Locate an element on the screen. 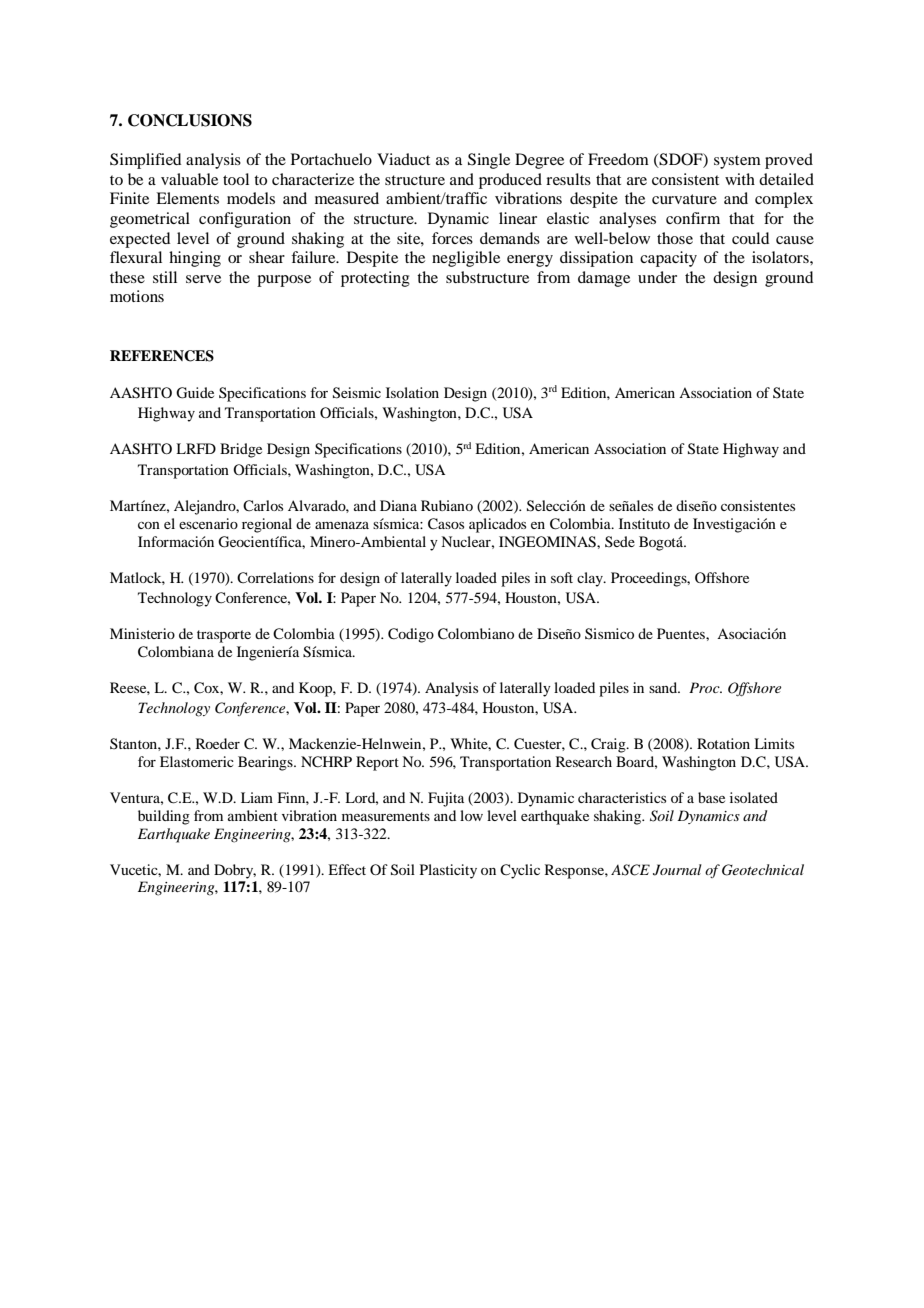 The width and height of the screenshot is (924, 1308). under is located at coordinates (657, 277).
